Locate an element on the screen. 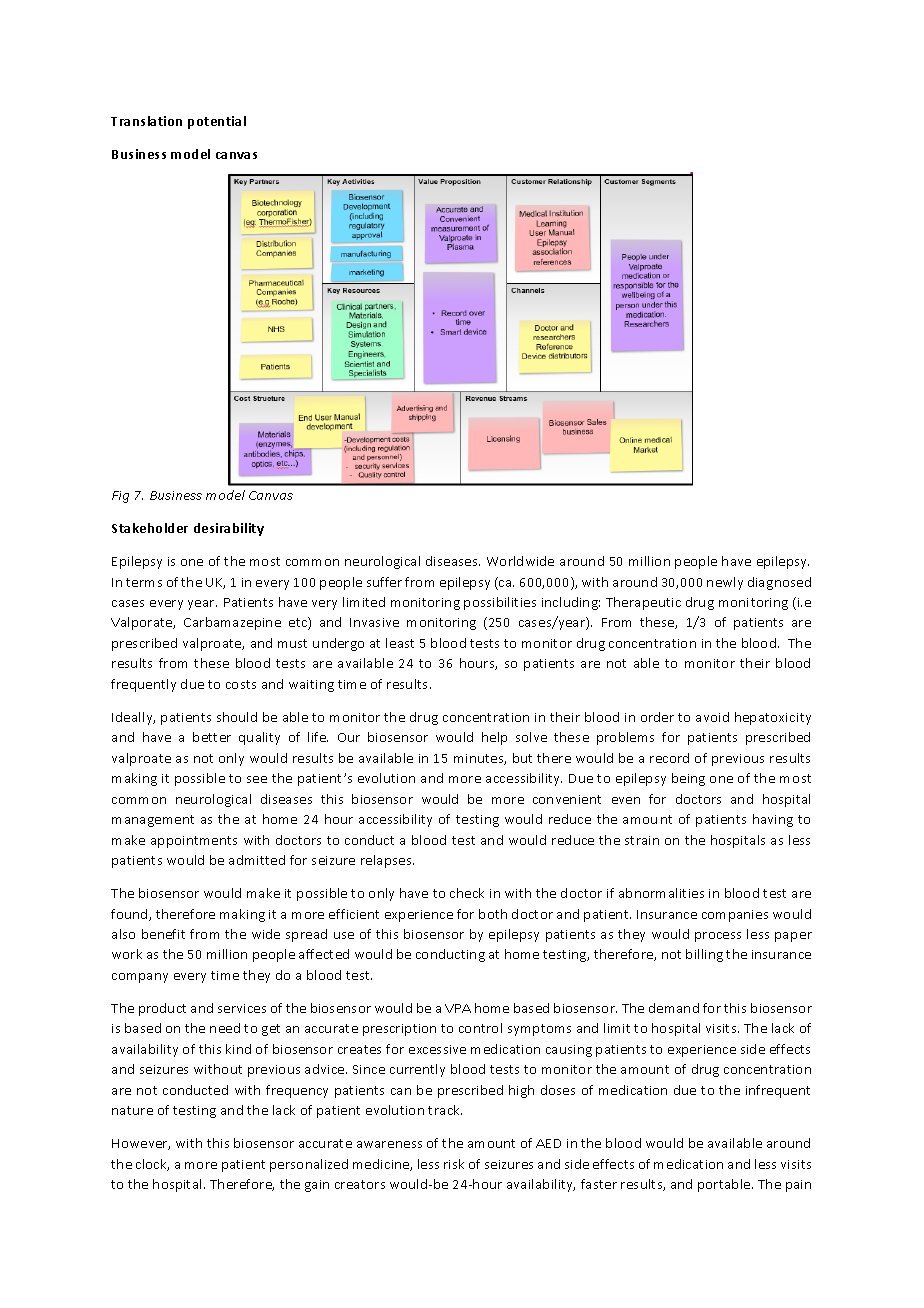 The width and height of the screenshot is (924, 1308). risk is located at coordinates (454, 1164).
